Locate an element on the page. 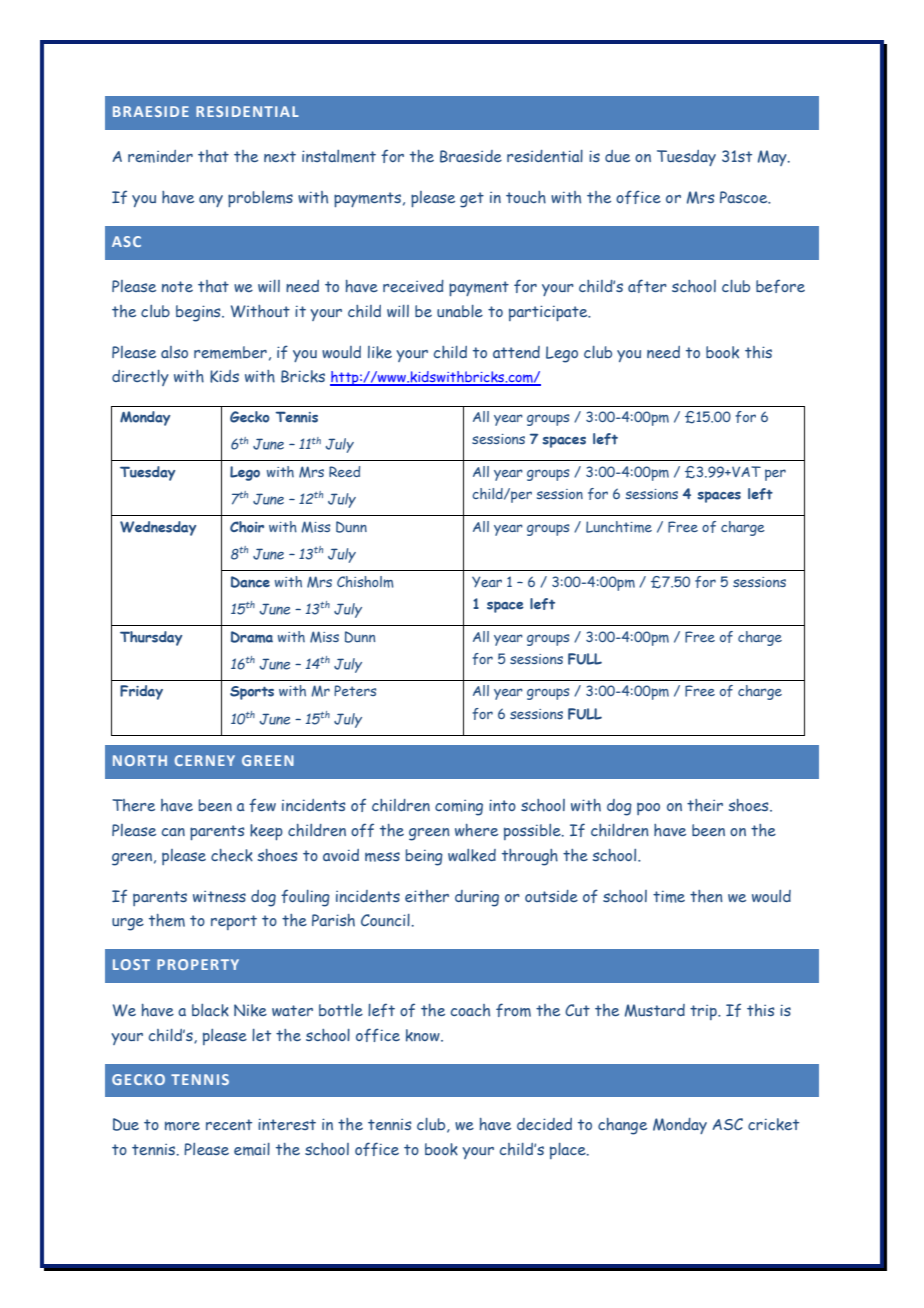 This image has height=1308, width=924. Peters is located at coordinates (355, 690).
